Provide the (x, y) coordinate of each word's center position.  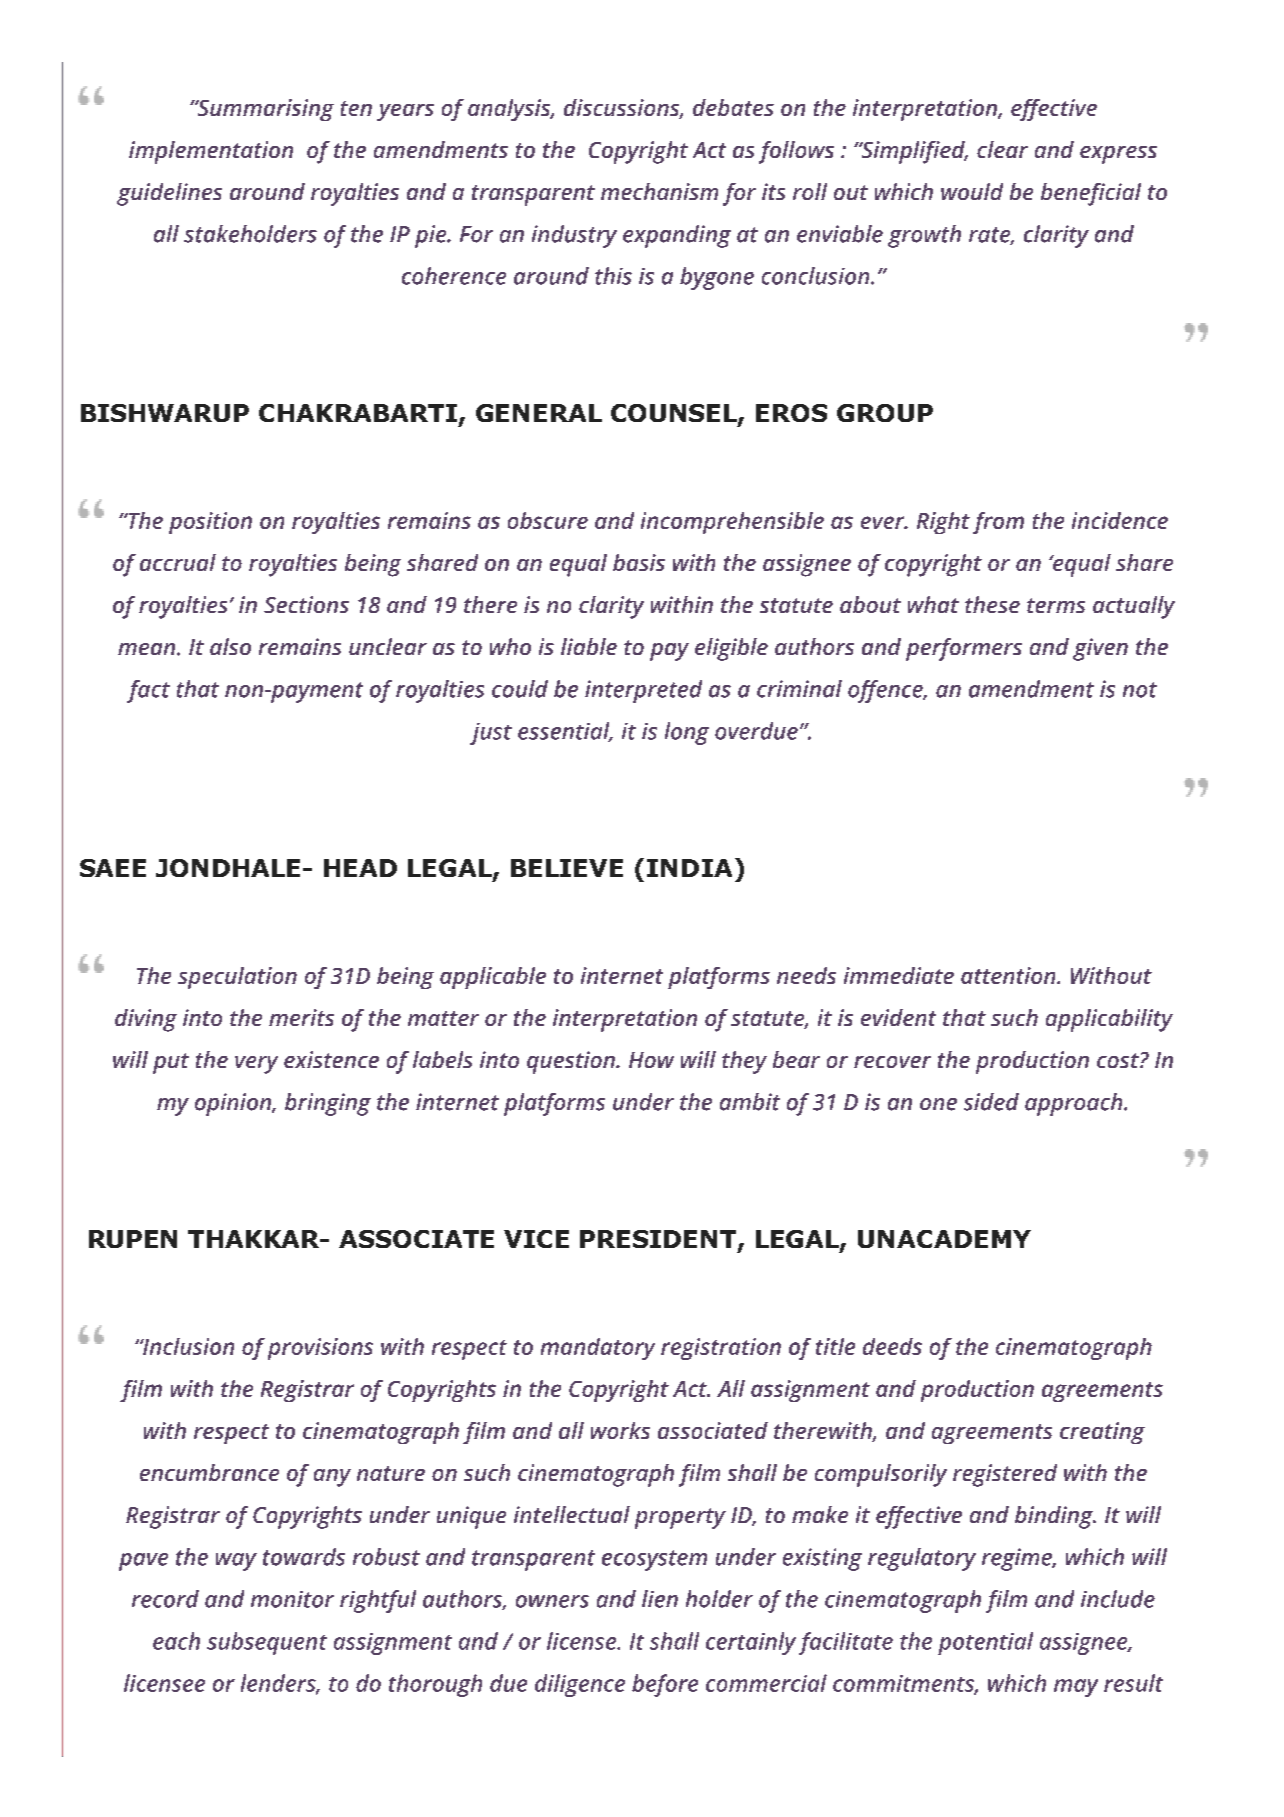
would (972, 191)
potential (985, 1643)
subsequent (267, 1643)
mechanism (659, 191)
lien (660, 1599)
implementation (211, 152)
